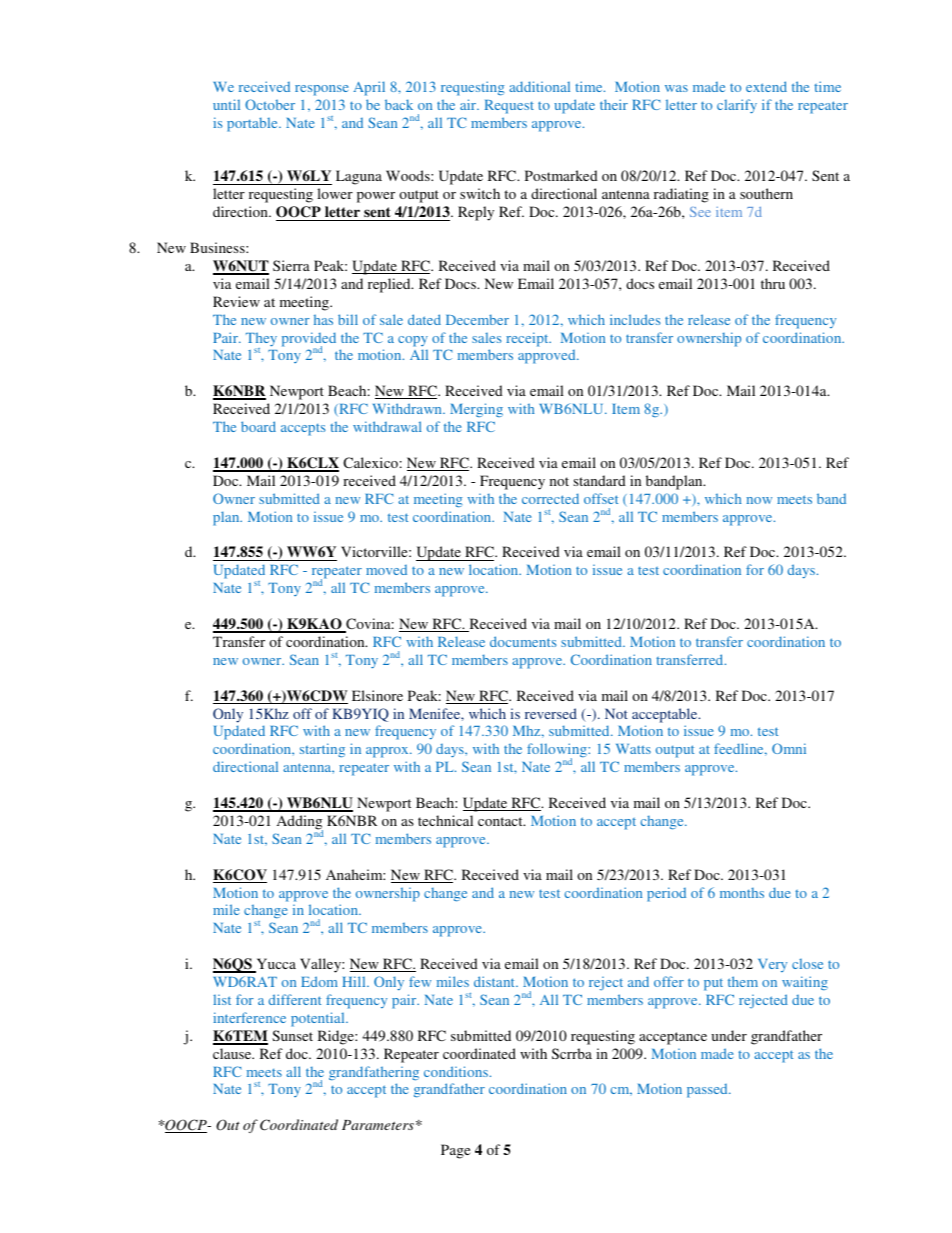  I want to click on Parameters, so click(378, 1125).
